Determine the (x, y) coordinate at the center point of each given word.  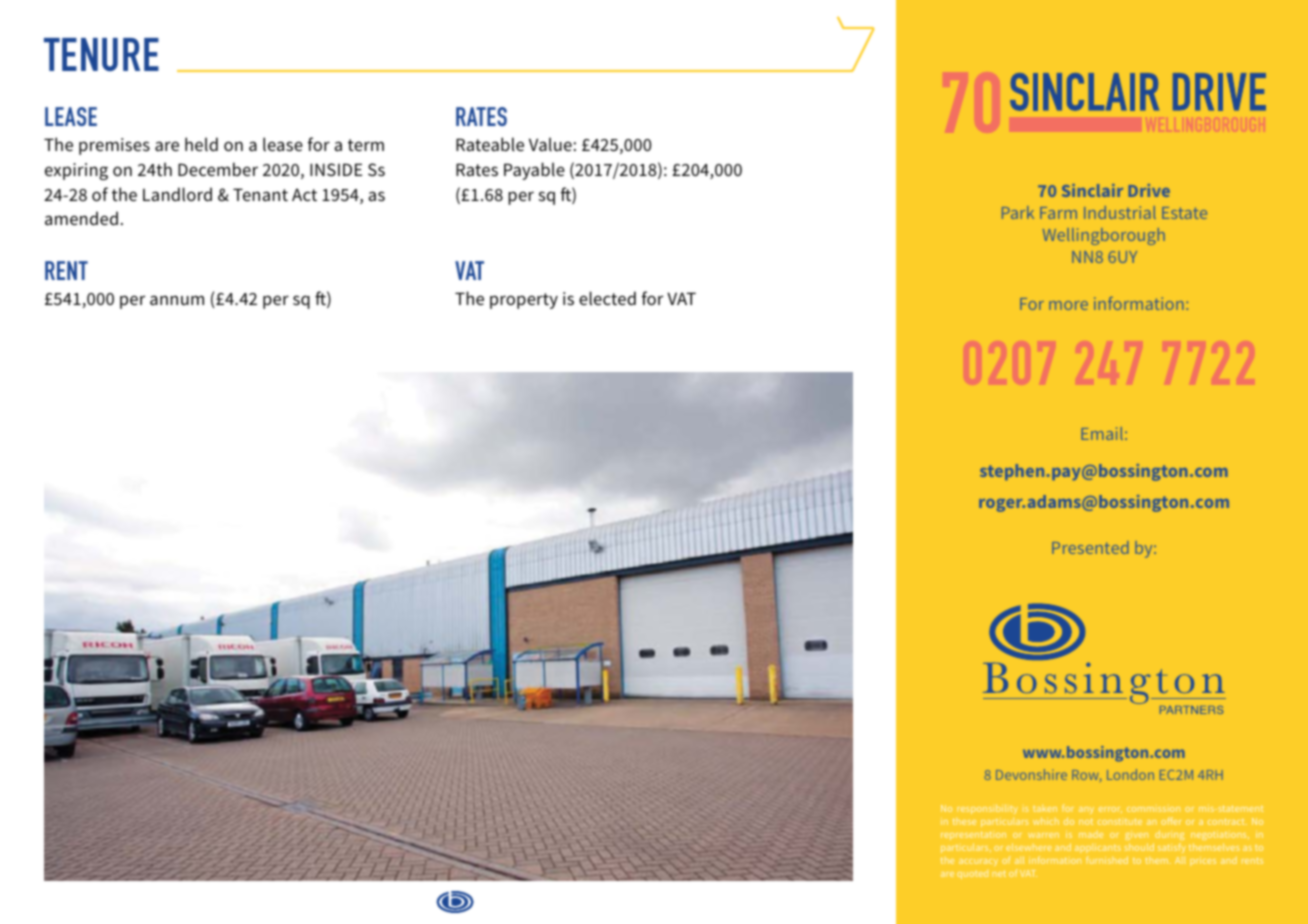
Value (550, 144)
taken (1045, 808)
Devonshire (1031, 774)
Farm (1058, 213)
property (524, 301)
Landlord (177, 194)
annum (177, 300)
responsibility (987, 809)
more (1068, 305)
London (1130, 774)
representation (973, 835)
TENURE (101, 54)
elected (607, 298)
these (964, 821)
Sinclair (1092, 190)
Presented (1090, 547)
